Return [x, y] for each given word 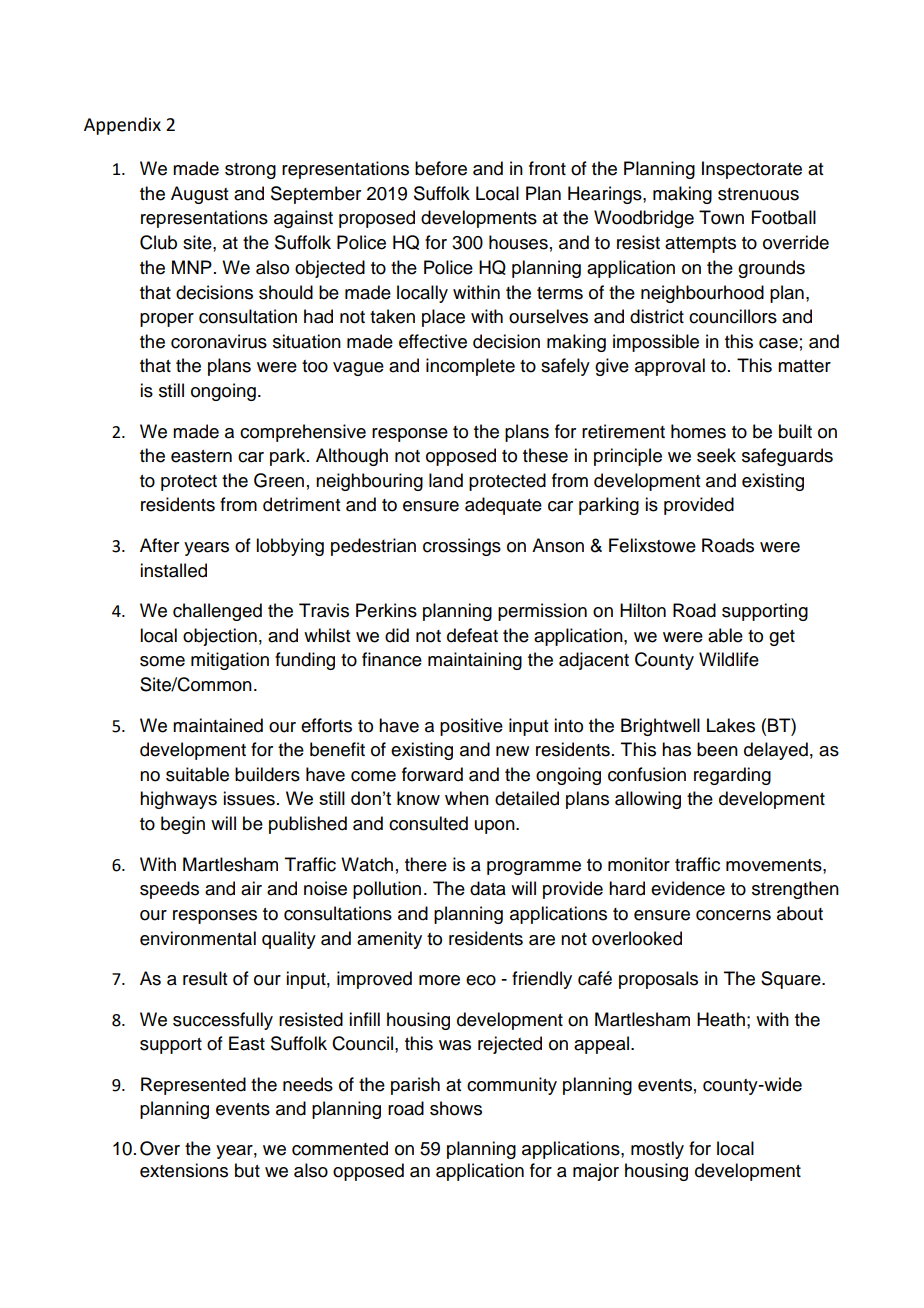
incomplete [470, 367]
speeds [169, 890]
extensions [184, 1170]
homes [698, 431]
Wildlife [729, 659]
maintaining [475, 661]
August [199, 195]
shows [456, 1108]
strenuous [758, 194]
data [488, 888]
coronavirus [219, 341]
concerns [733, 915]
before [441, 168]
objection [220, 637]
